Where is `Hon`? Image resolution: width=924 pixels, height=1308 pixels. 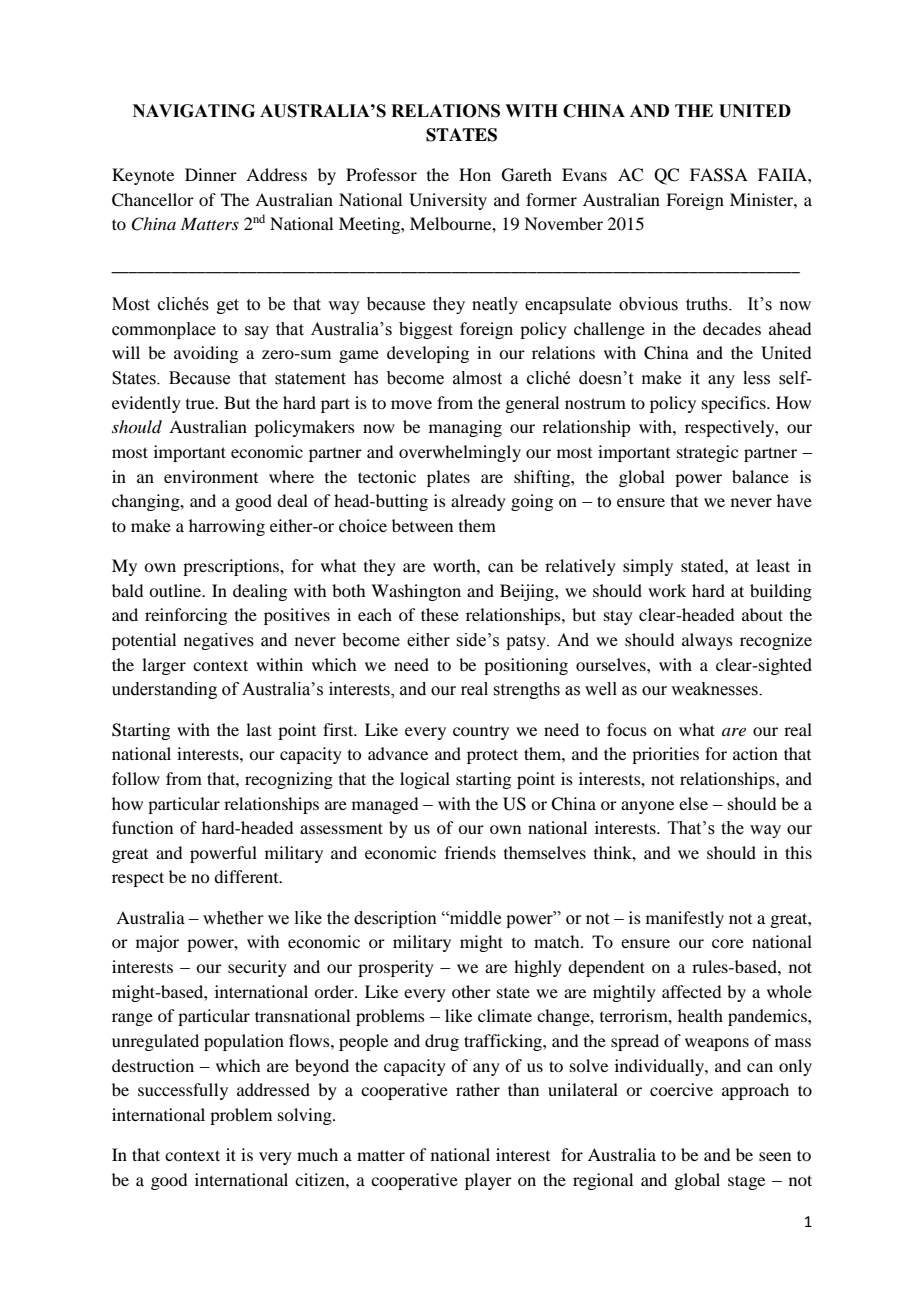 Hon is located at coordinates (475, 174).
